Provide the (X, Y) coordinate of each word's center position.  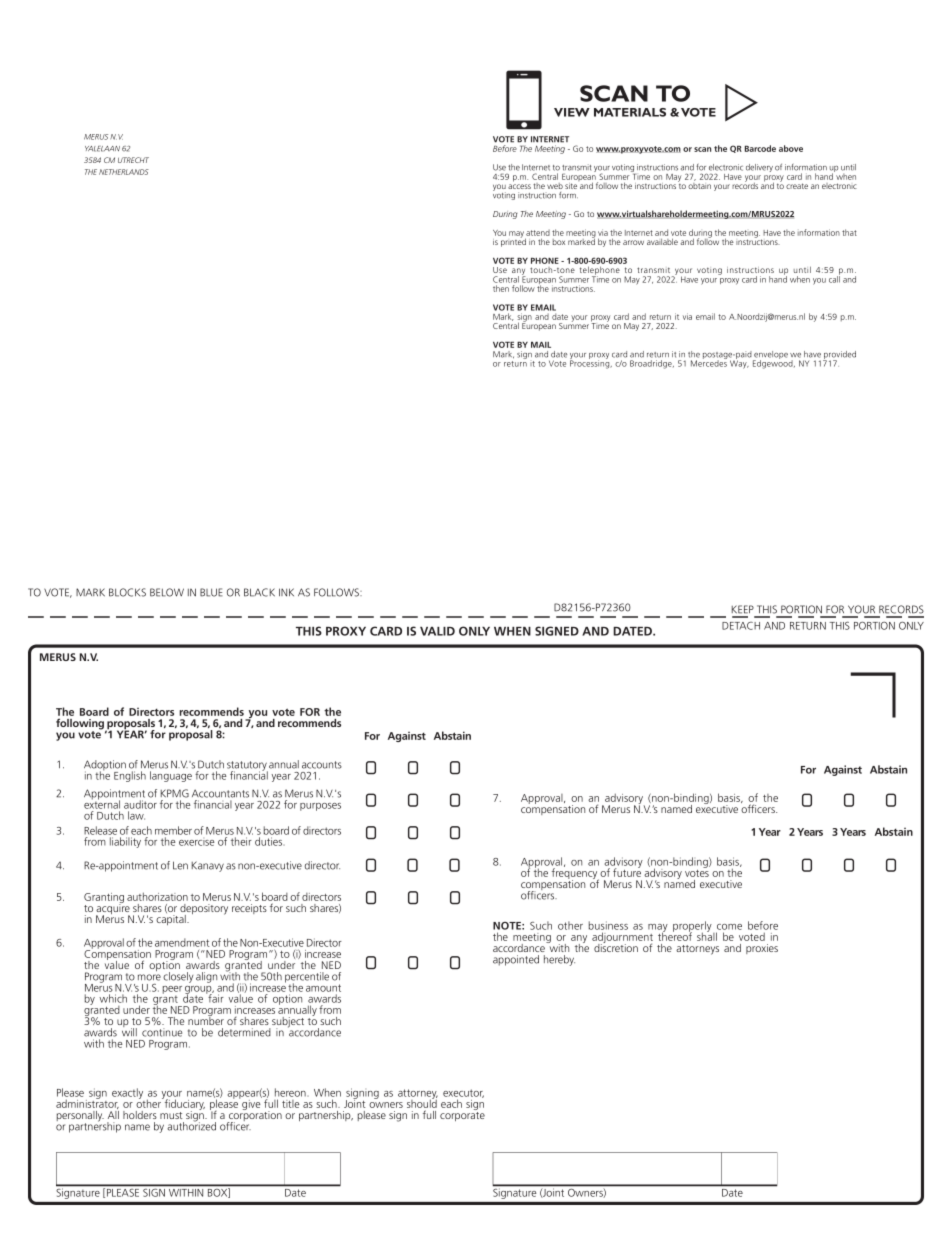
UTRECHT (133, 160)
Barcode (760, 148)
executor (463, 1093)
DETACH (741, 626)
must (171, 1115)
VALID (437, 631)
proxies (762, 949)
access (519, 186)
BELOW (167, 592)
